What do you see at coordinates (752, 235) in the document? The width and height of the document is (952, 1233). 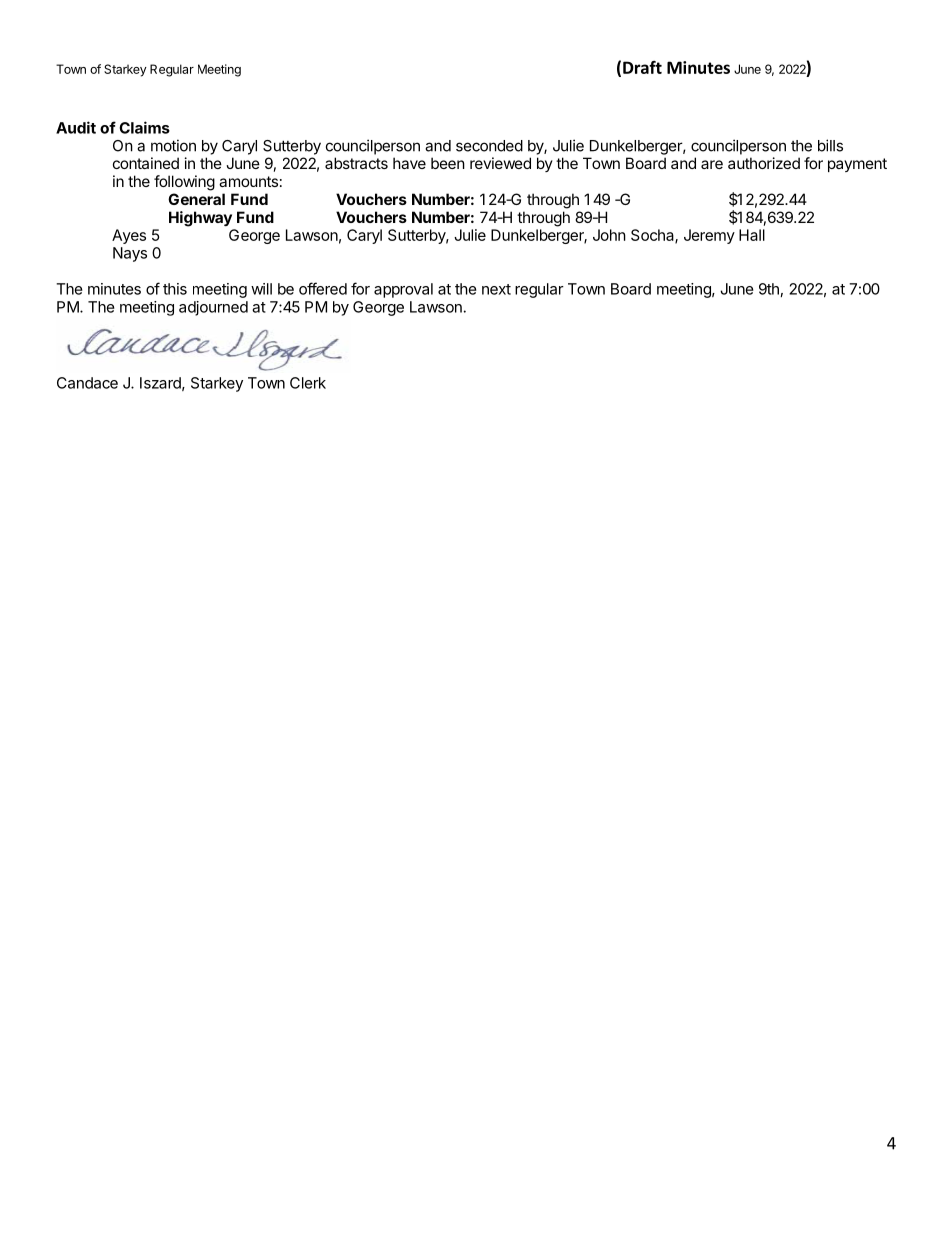 I see `Hall` at bounding box center [752, 235].
